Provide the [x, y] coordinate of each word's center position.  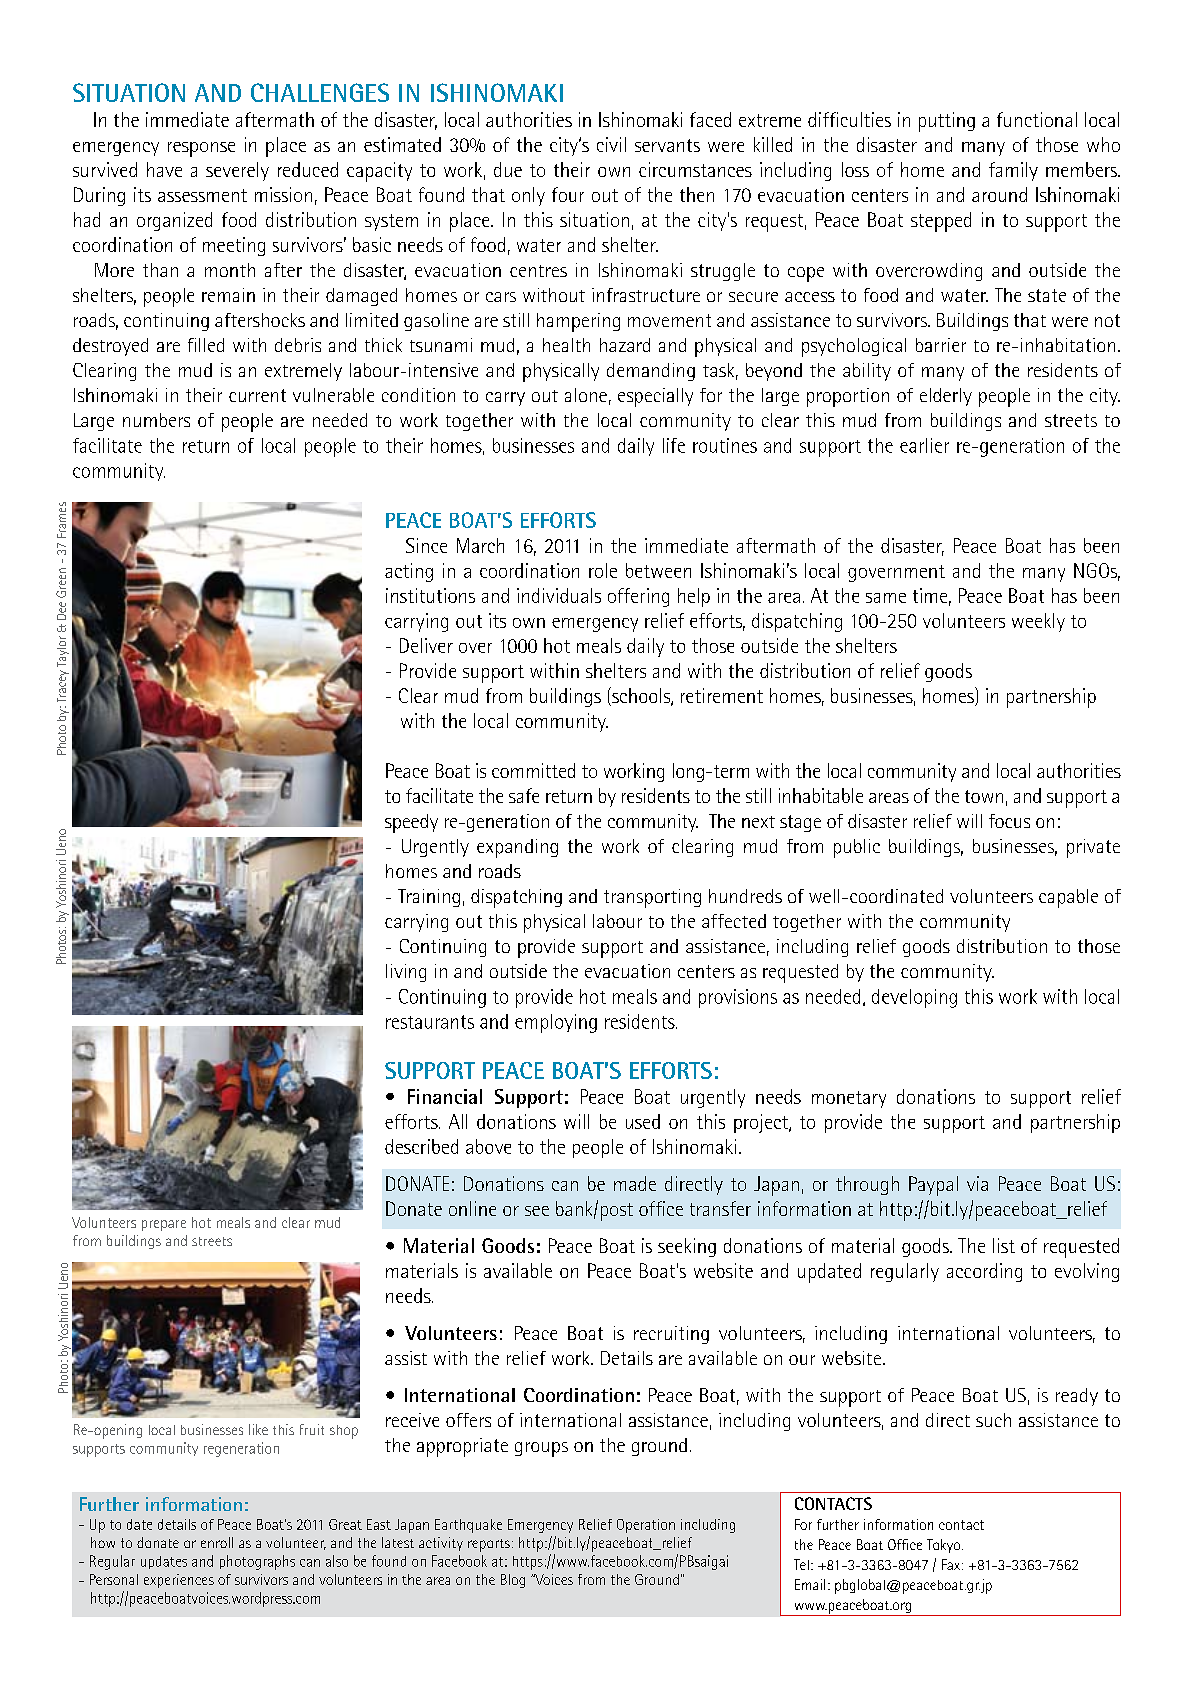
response [201, 149]
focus [1009, 821]
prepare [164, 1225]
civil [611, 144]
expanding [517, 848]
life [674, 445]
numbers [156, 420]
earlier [924, 445]
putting [947, 122]
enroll [217, 1542]
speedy [411, 823]
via [977, 1183]
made [635, 1183]
